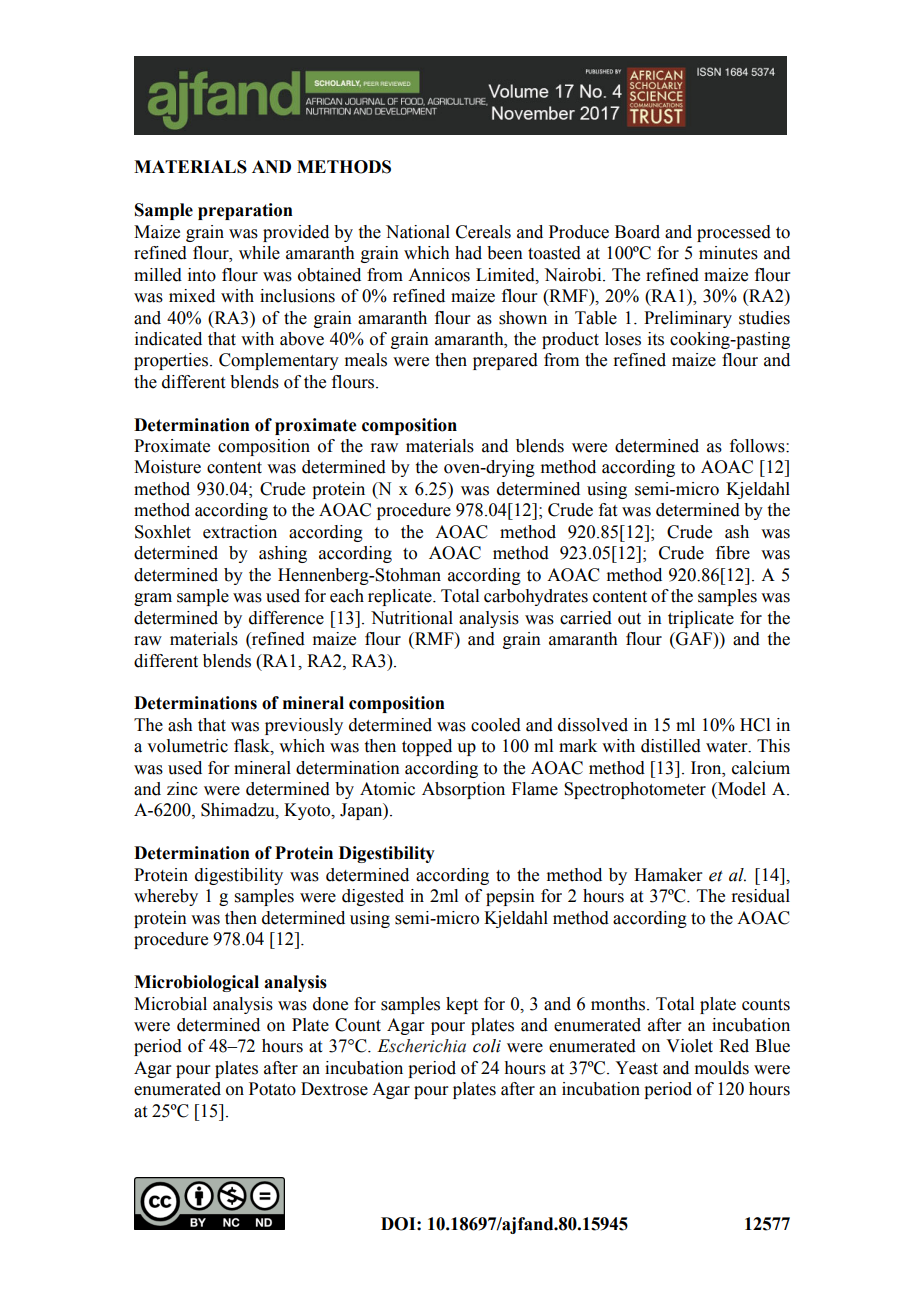  What do you see at coordinates (760, 896) in the document?
I see `residual` at bounding box center [760, 896].
